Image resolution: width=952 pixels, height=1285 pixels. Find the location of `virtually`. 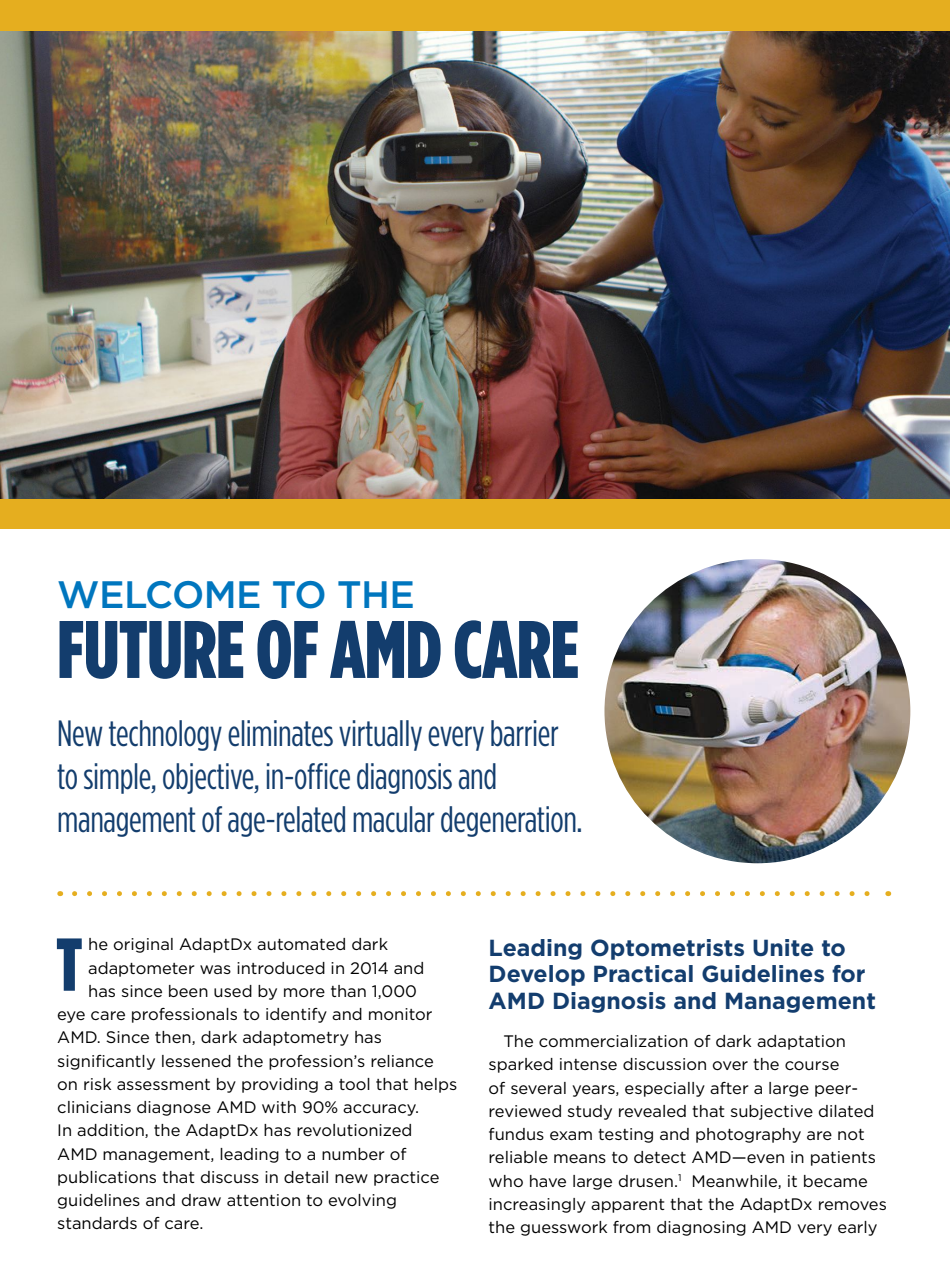

virtually is located at coordinates (380, 735).
